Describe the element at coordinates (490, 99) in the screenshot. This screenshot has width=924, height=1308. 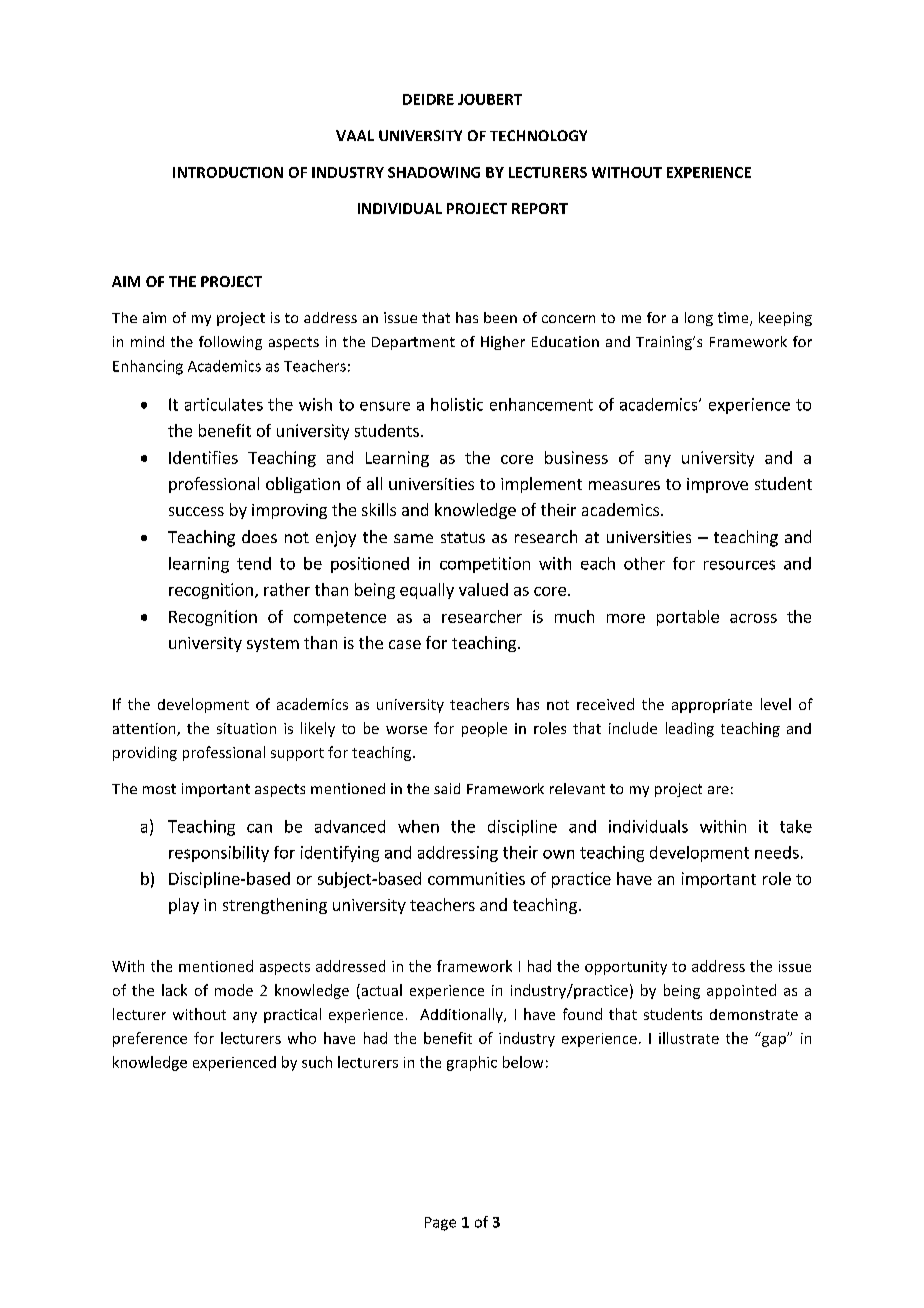
I see `JOUBERT` at that location.
